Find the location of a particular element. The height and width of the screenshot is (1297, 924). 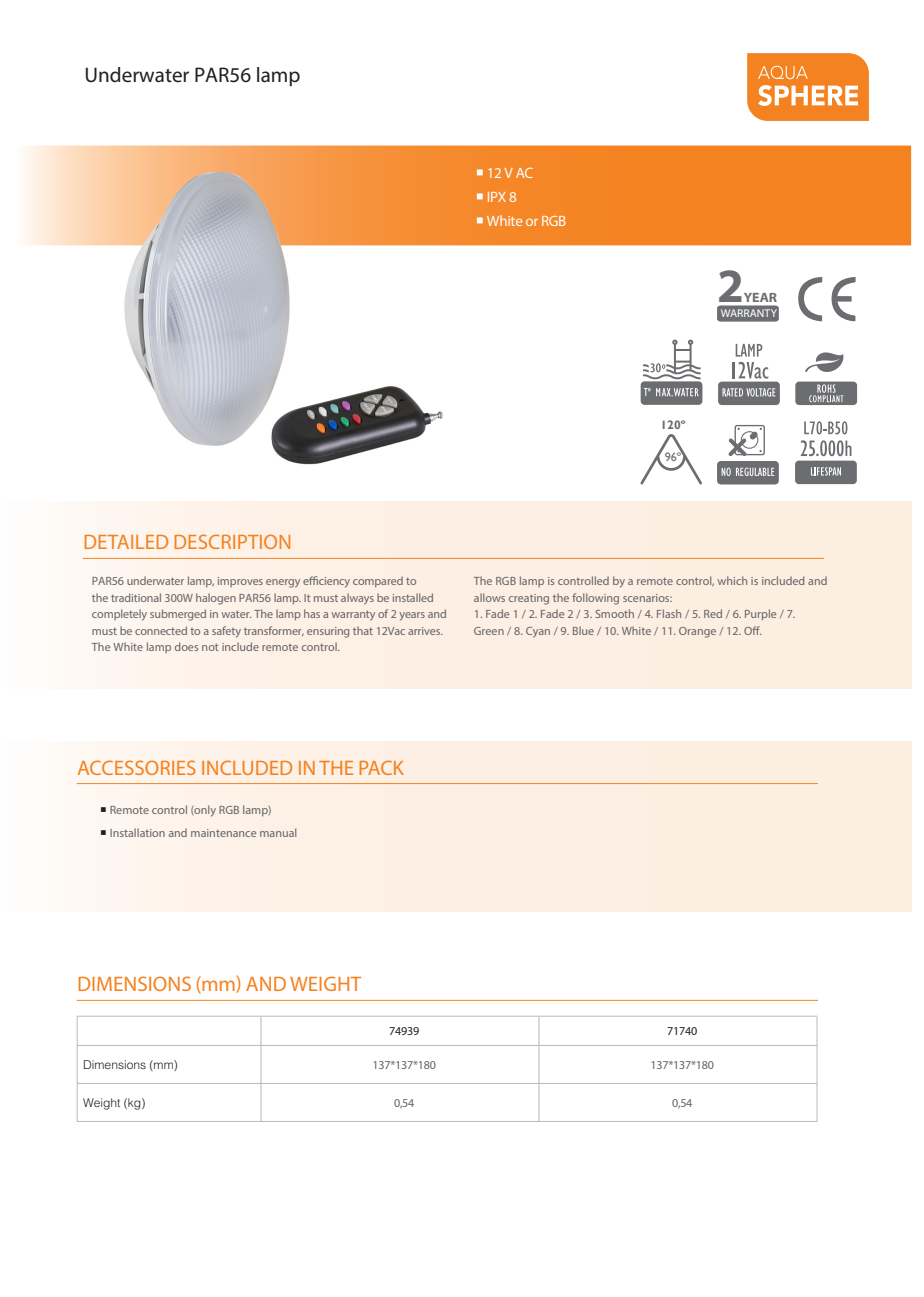

PACK is located at coordinates (382, 767).
